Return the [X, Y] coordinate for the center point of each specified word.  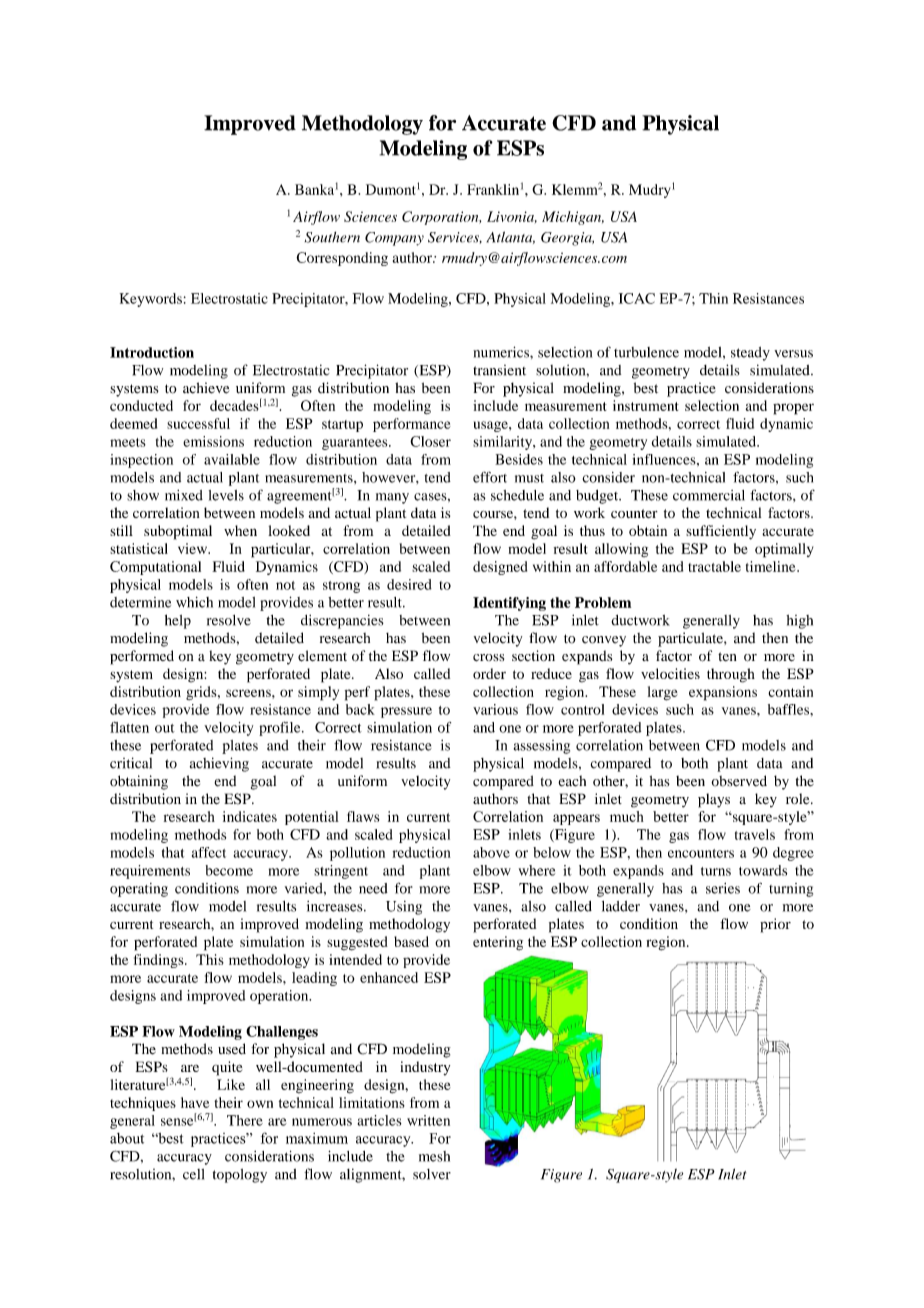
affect [209, 852]
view [194, 548]
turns [716, 871]
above [491, 852]
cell [193, 1174]
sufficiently [721, 532]
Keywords [151, 300]
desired [409, 584]
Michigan [573, 218]
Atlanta [511, 237]
